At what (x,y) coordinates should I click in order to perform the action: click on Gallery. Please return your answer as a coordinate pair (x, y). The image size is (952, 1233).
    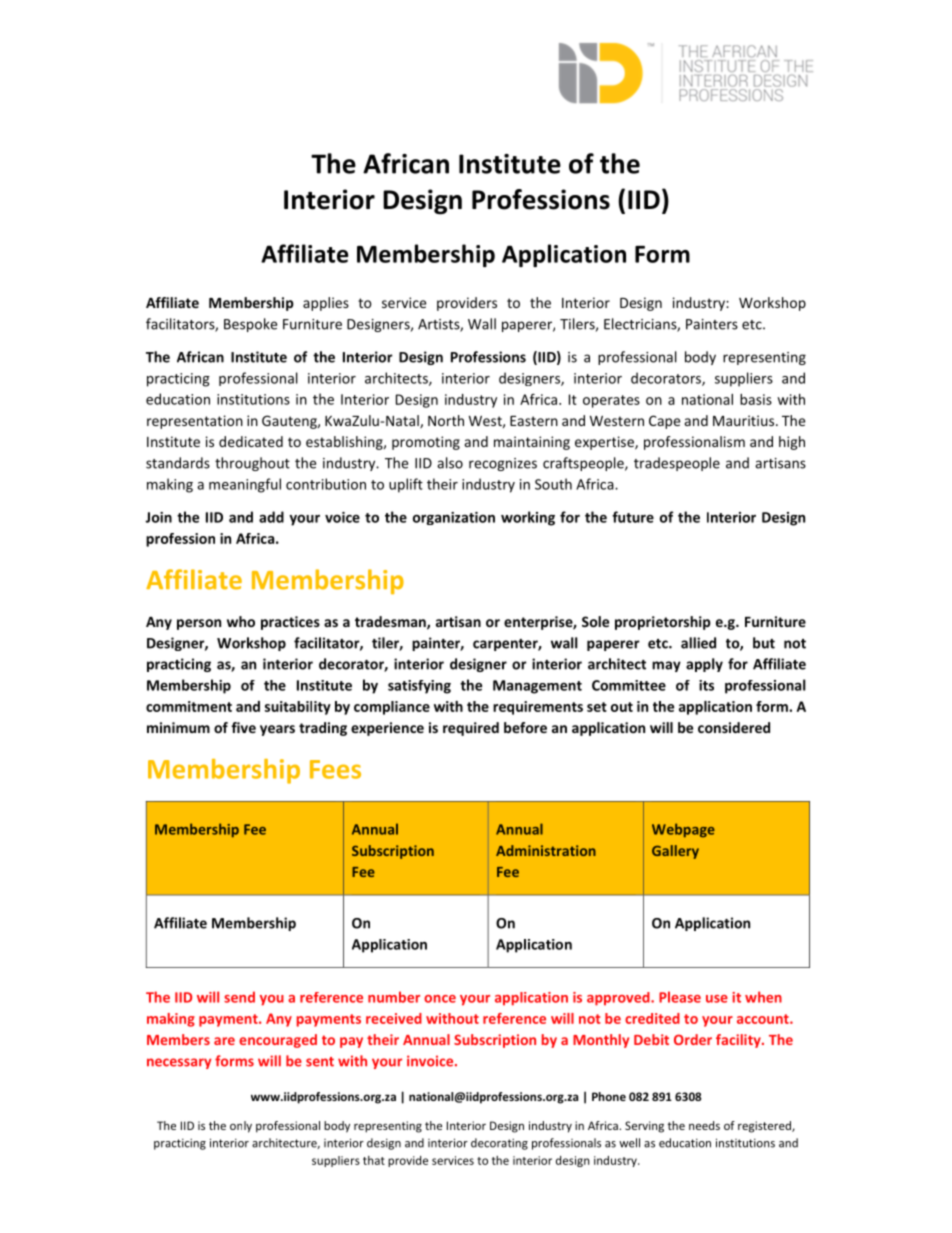
    Looking at the image, I should click on (675, 852).
